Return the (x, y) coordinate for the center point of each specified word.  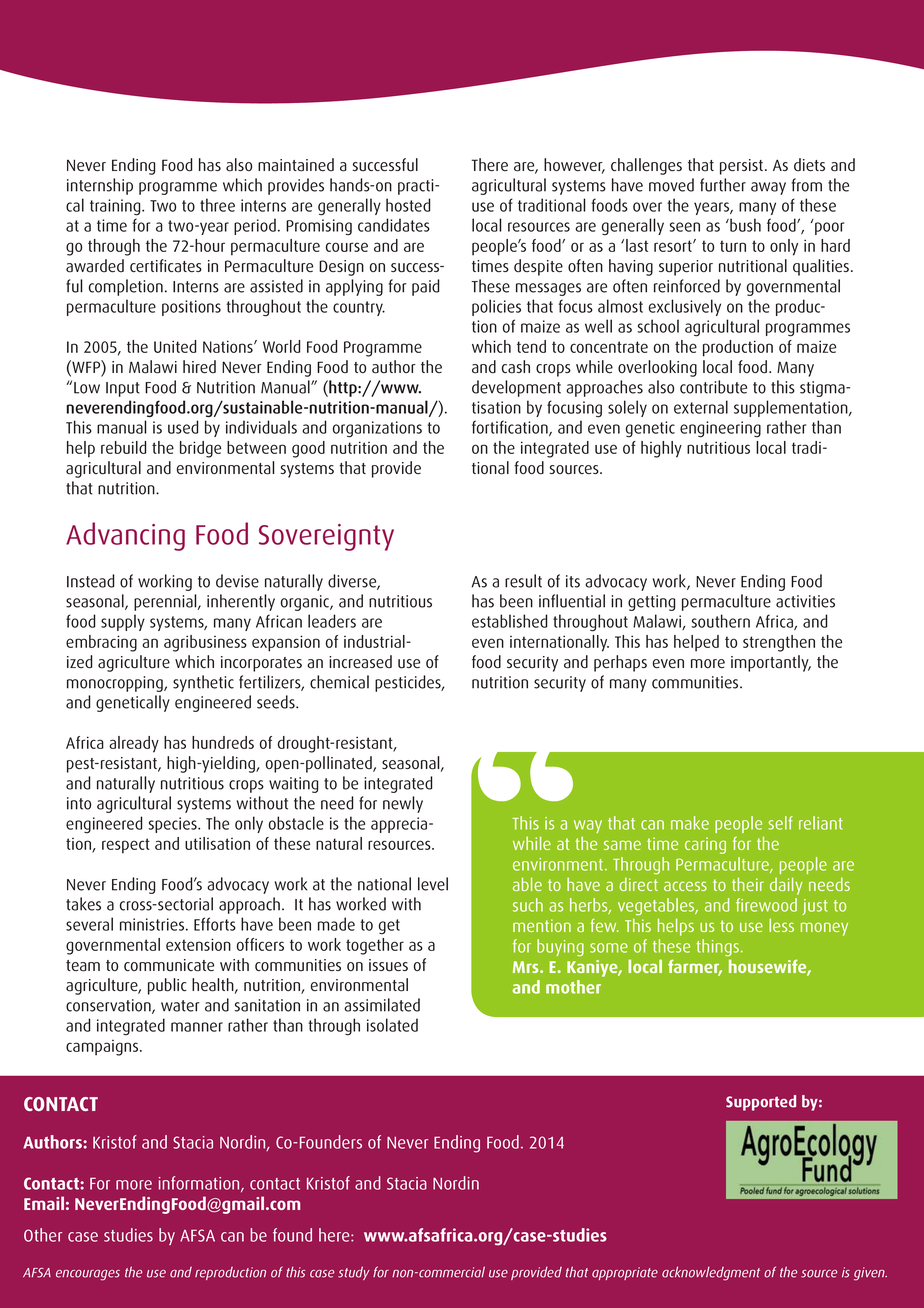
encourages (88, 1275)
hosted (408, 205)
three (217, 205)
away (768, 188)
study (354, 1273)
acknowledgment (711, 1273)
